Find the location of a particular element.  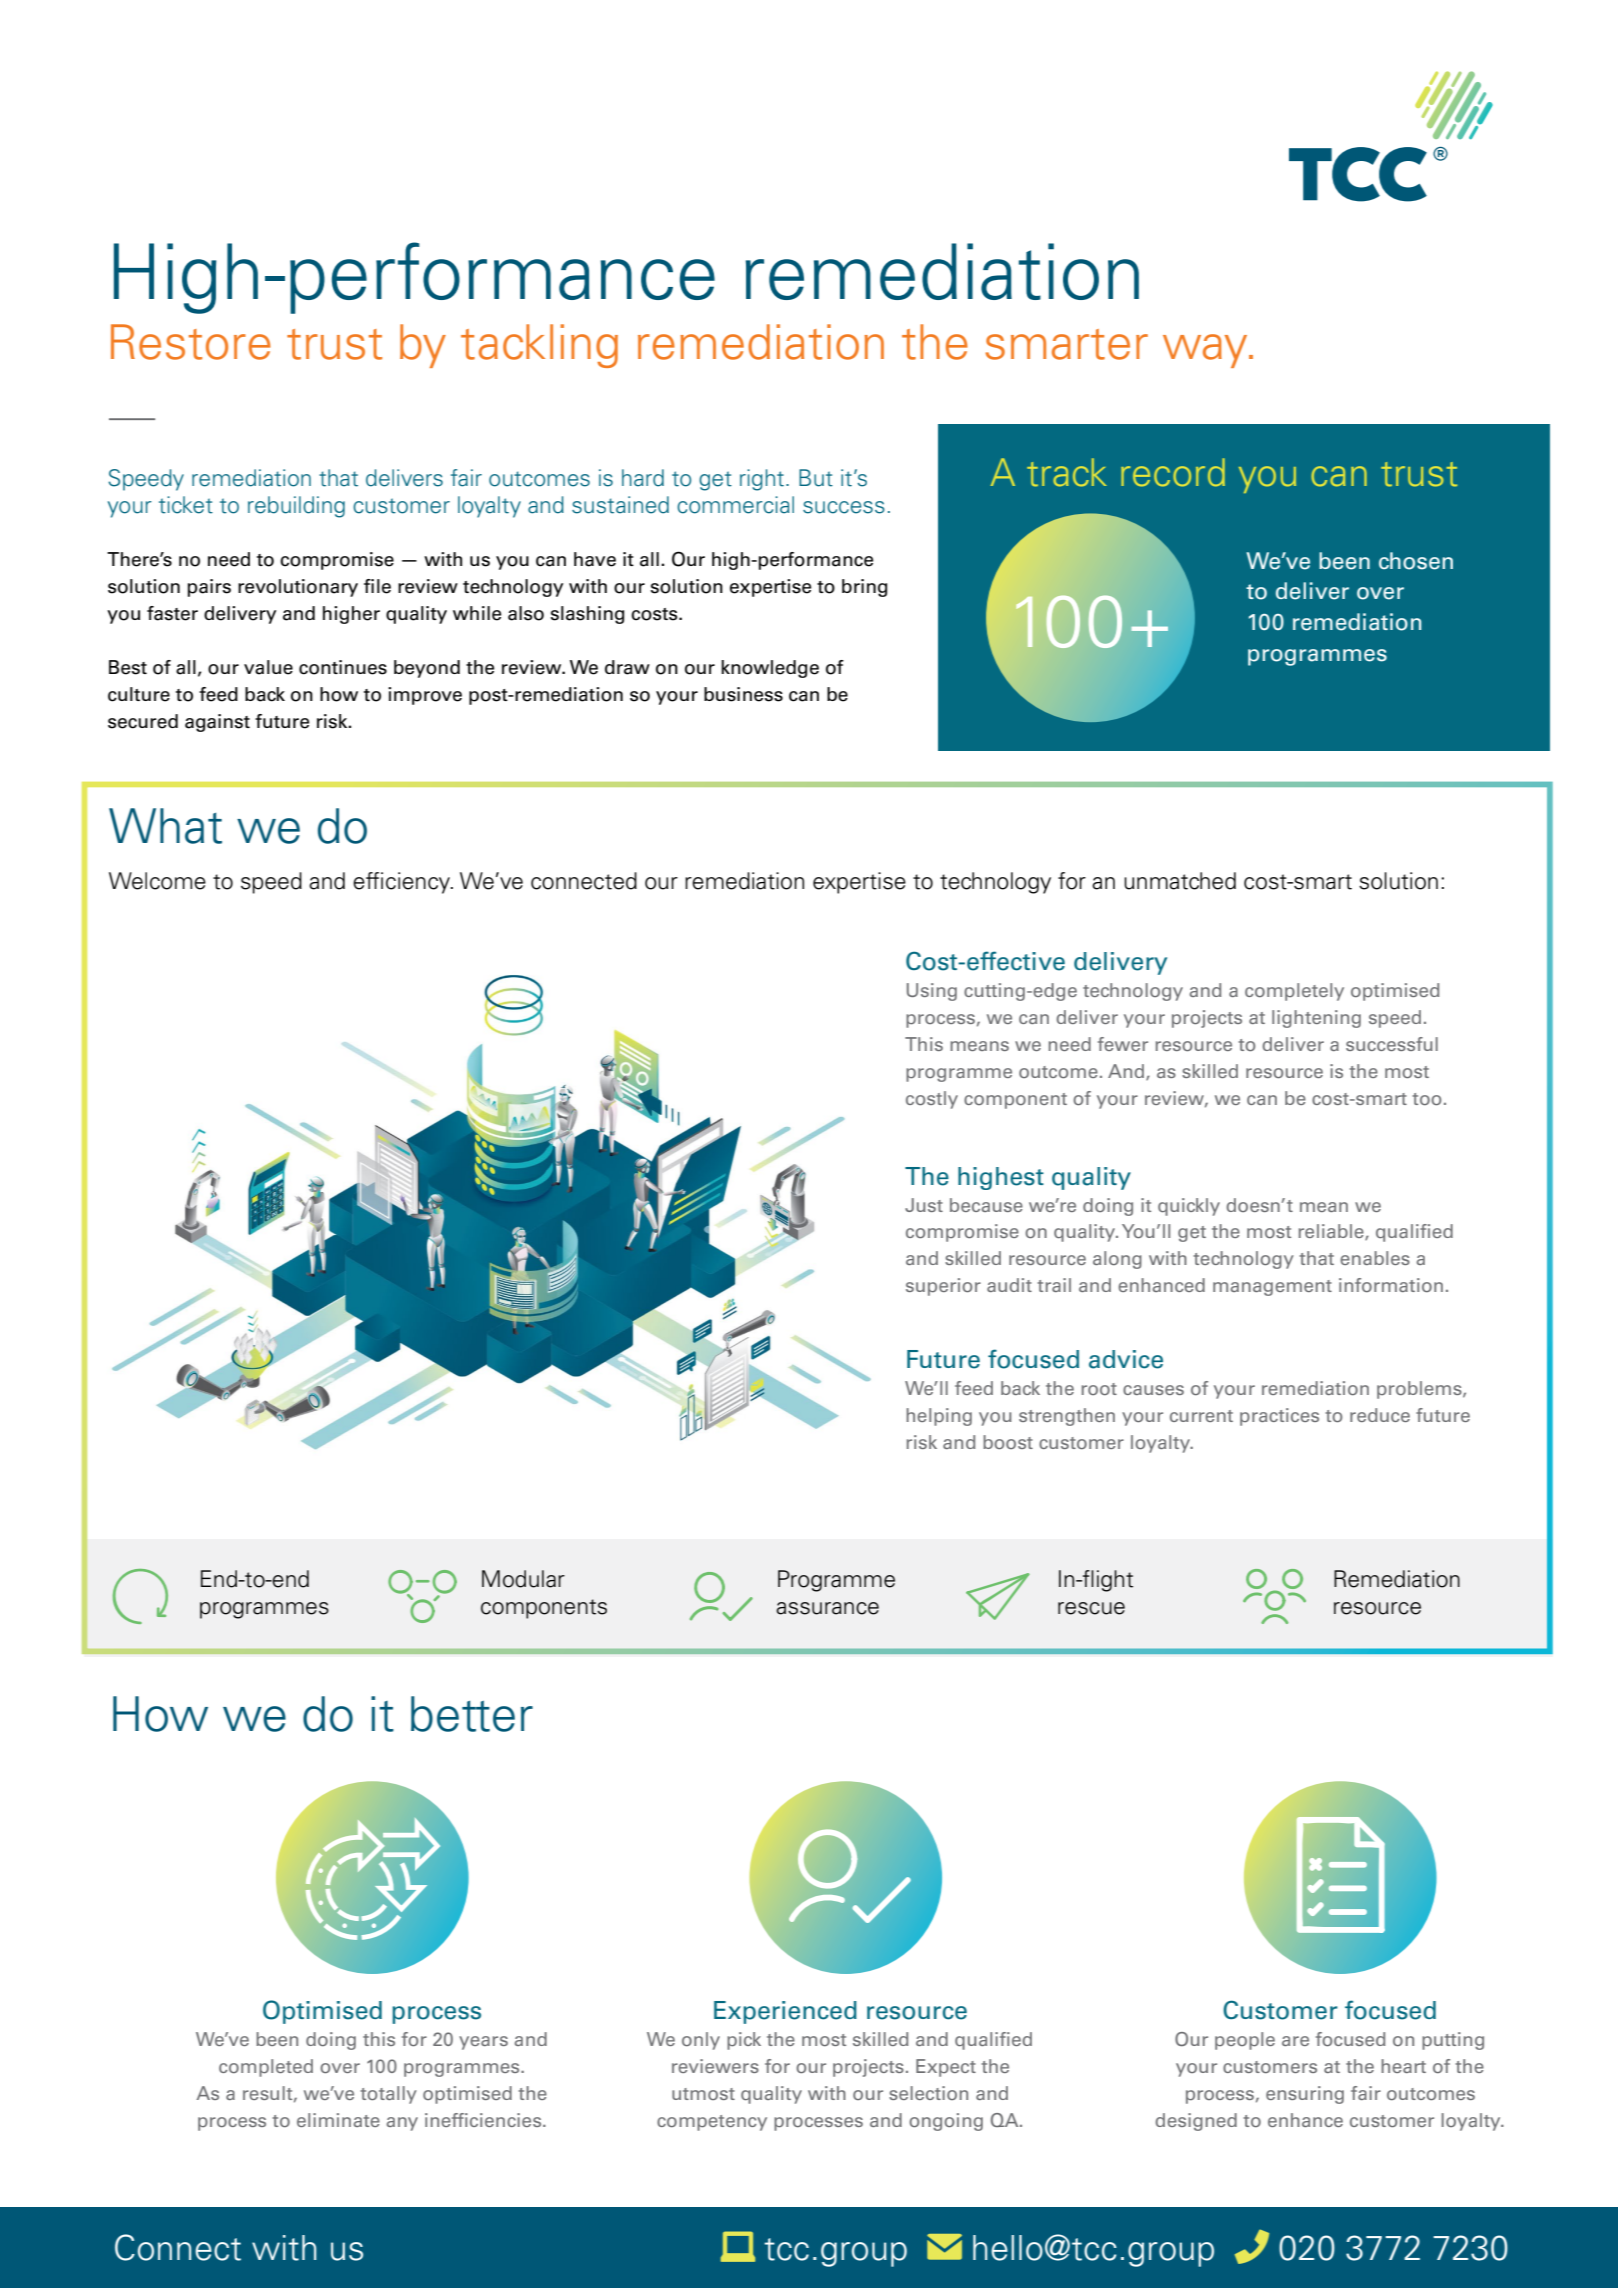

management is located at coordinates (1272, 1288).
